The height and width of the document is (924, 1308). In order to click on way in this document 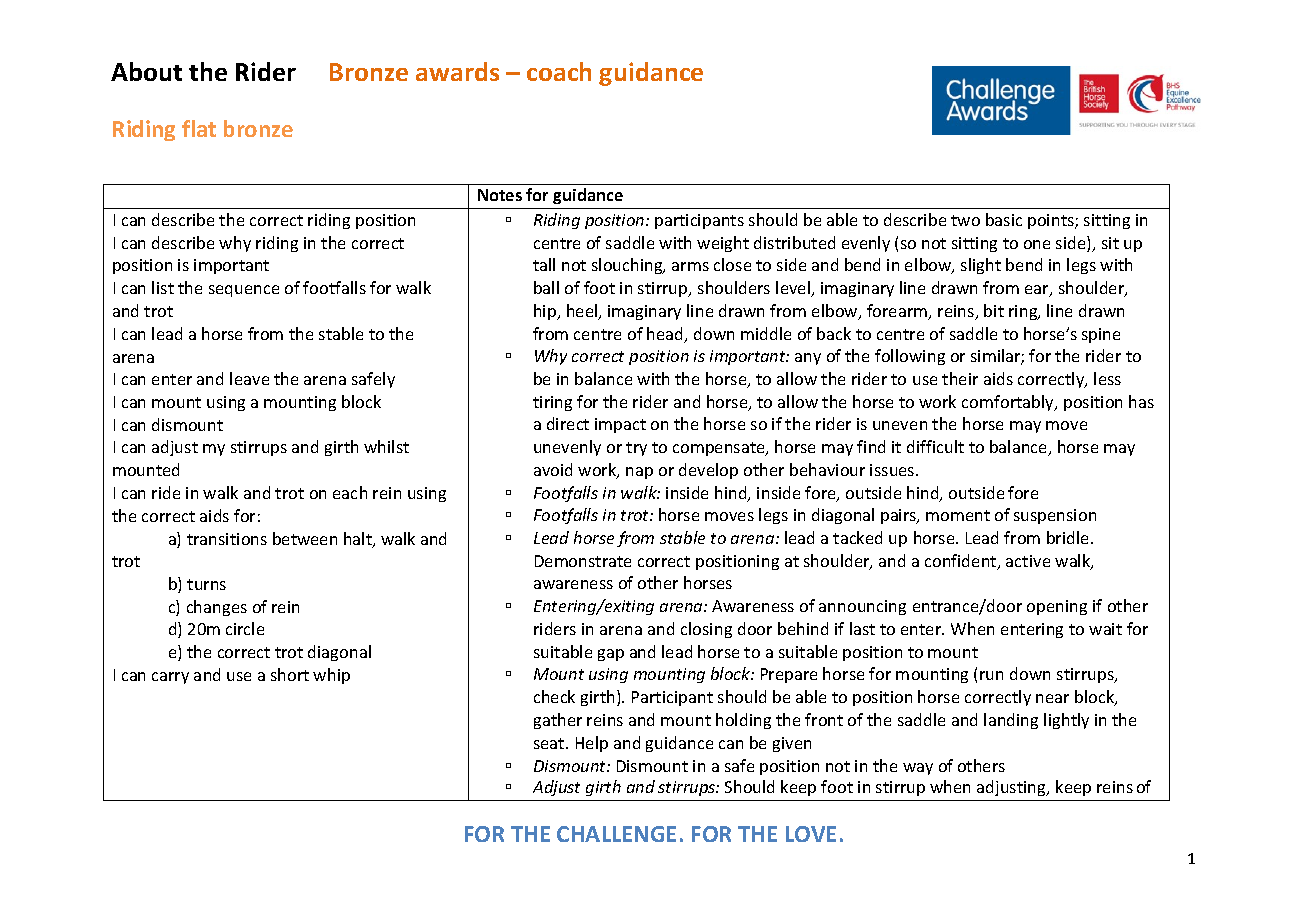, I will do `click(918, 769)`.
